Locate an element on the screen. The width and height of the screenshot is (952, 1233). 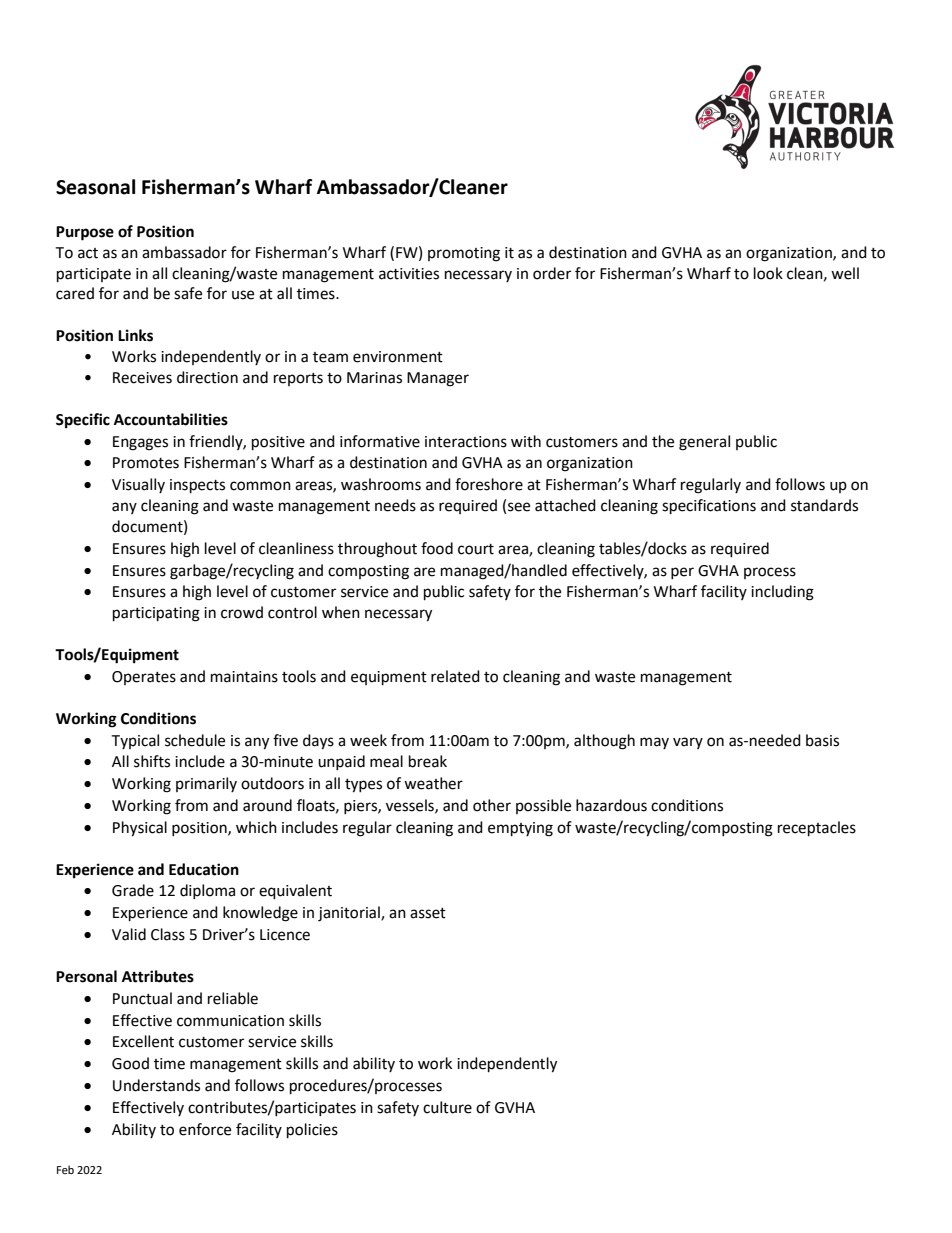
receptacles is located at coordinates (817, 829).
